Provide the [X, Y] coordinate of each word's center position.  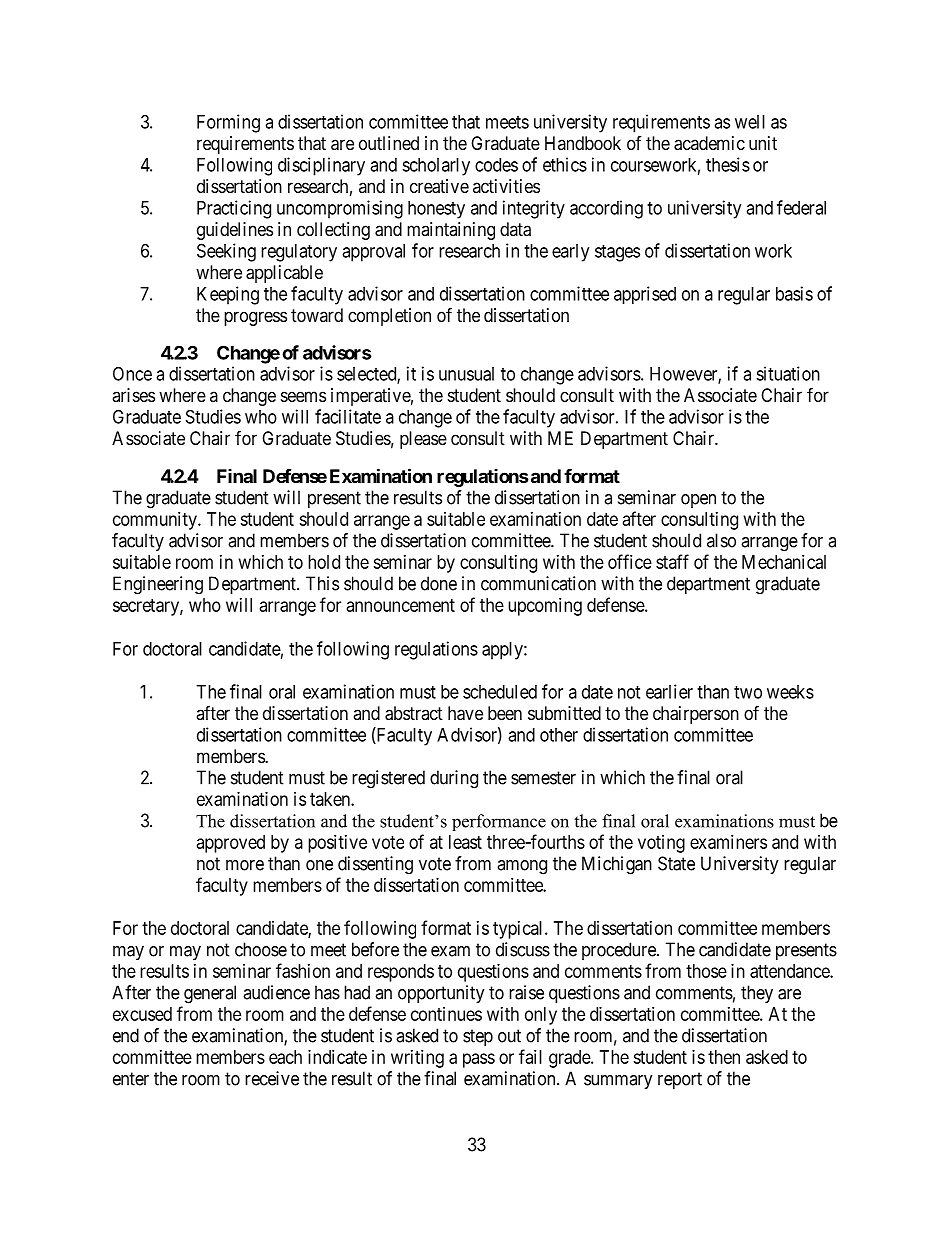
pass [479, 1060]
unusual [466, 374]
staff [672, 561]
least [465, 842]
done [439, 583]
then [724, 1057]
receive [272, 1078]
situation [788, 373]
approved [231, 844]
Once [132, 373]
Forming [228, 123]
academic [709, 143]
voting [661, 844]
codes [496, 165]
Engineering [158, 585]
